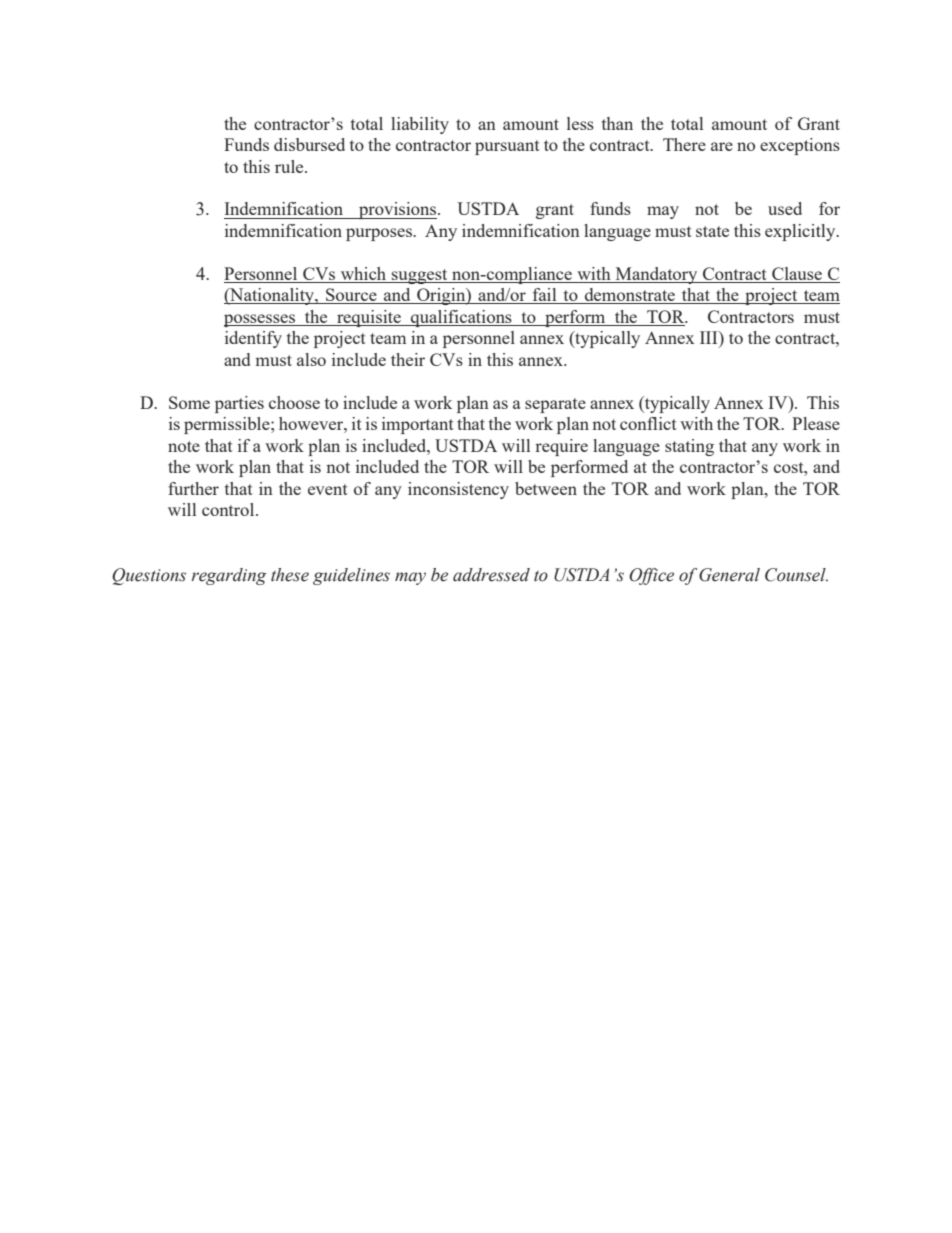  Describe the element at coordinates (816, 423) in the document. I see `Please` at that location.
